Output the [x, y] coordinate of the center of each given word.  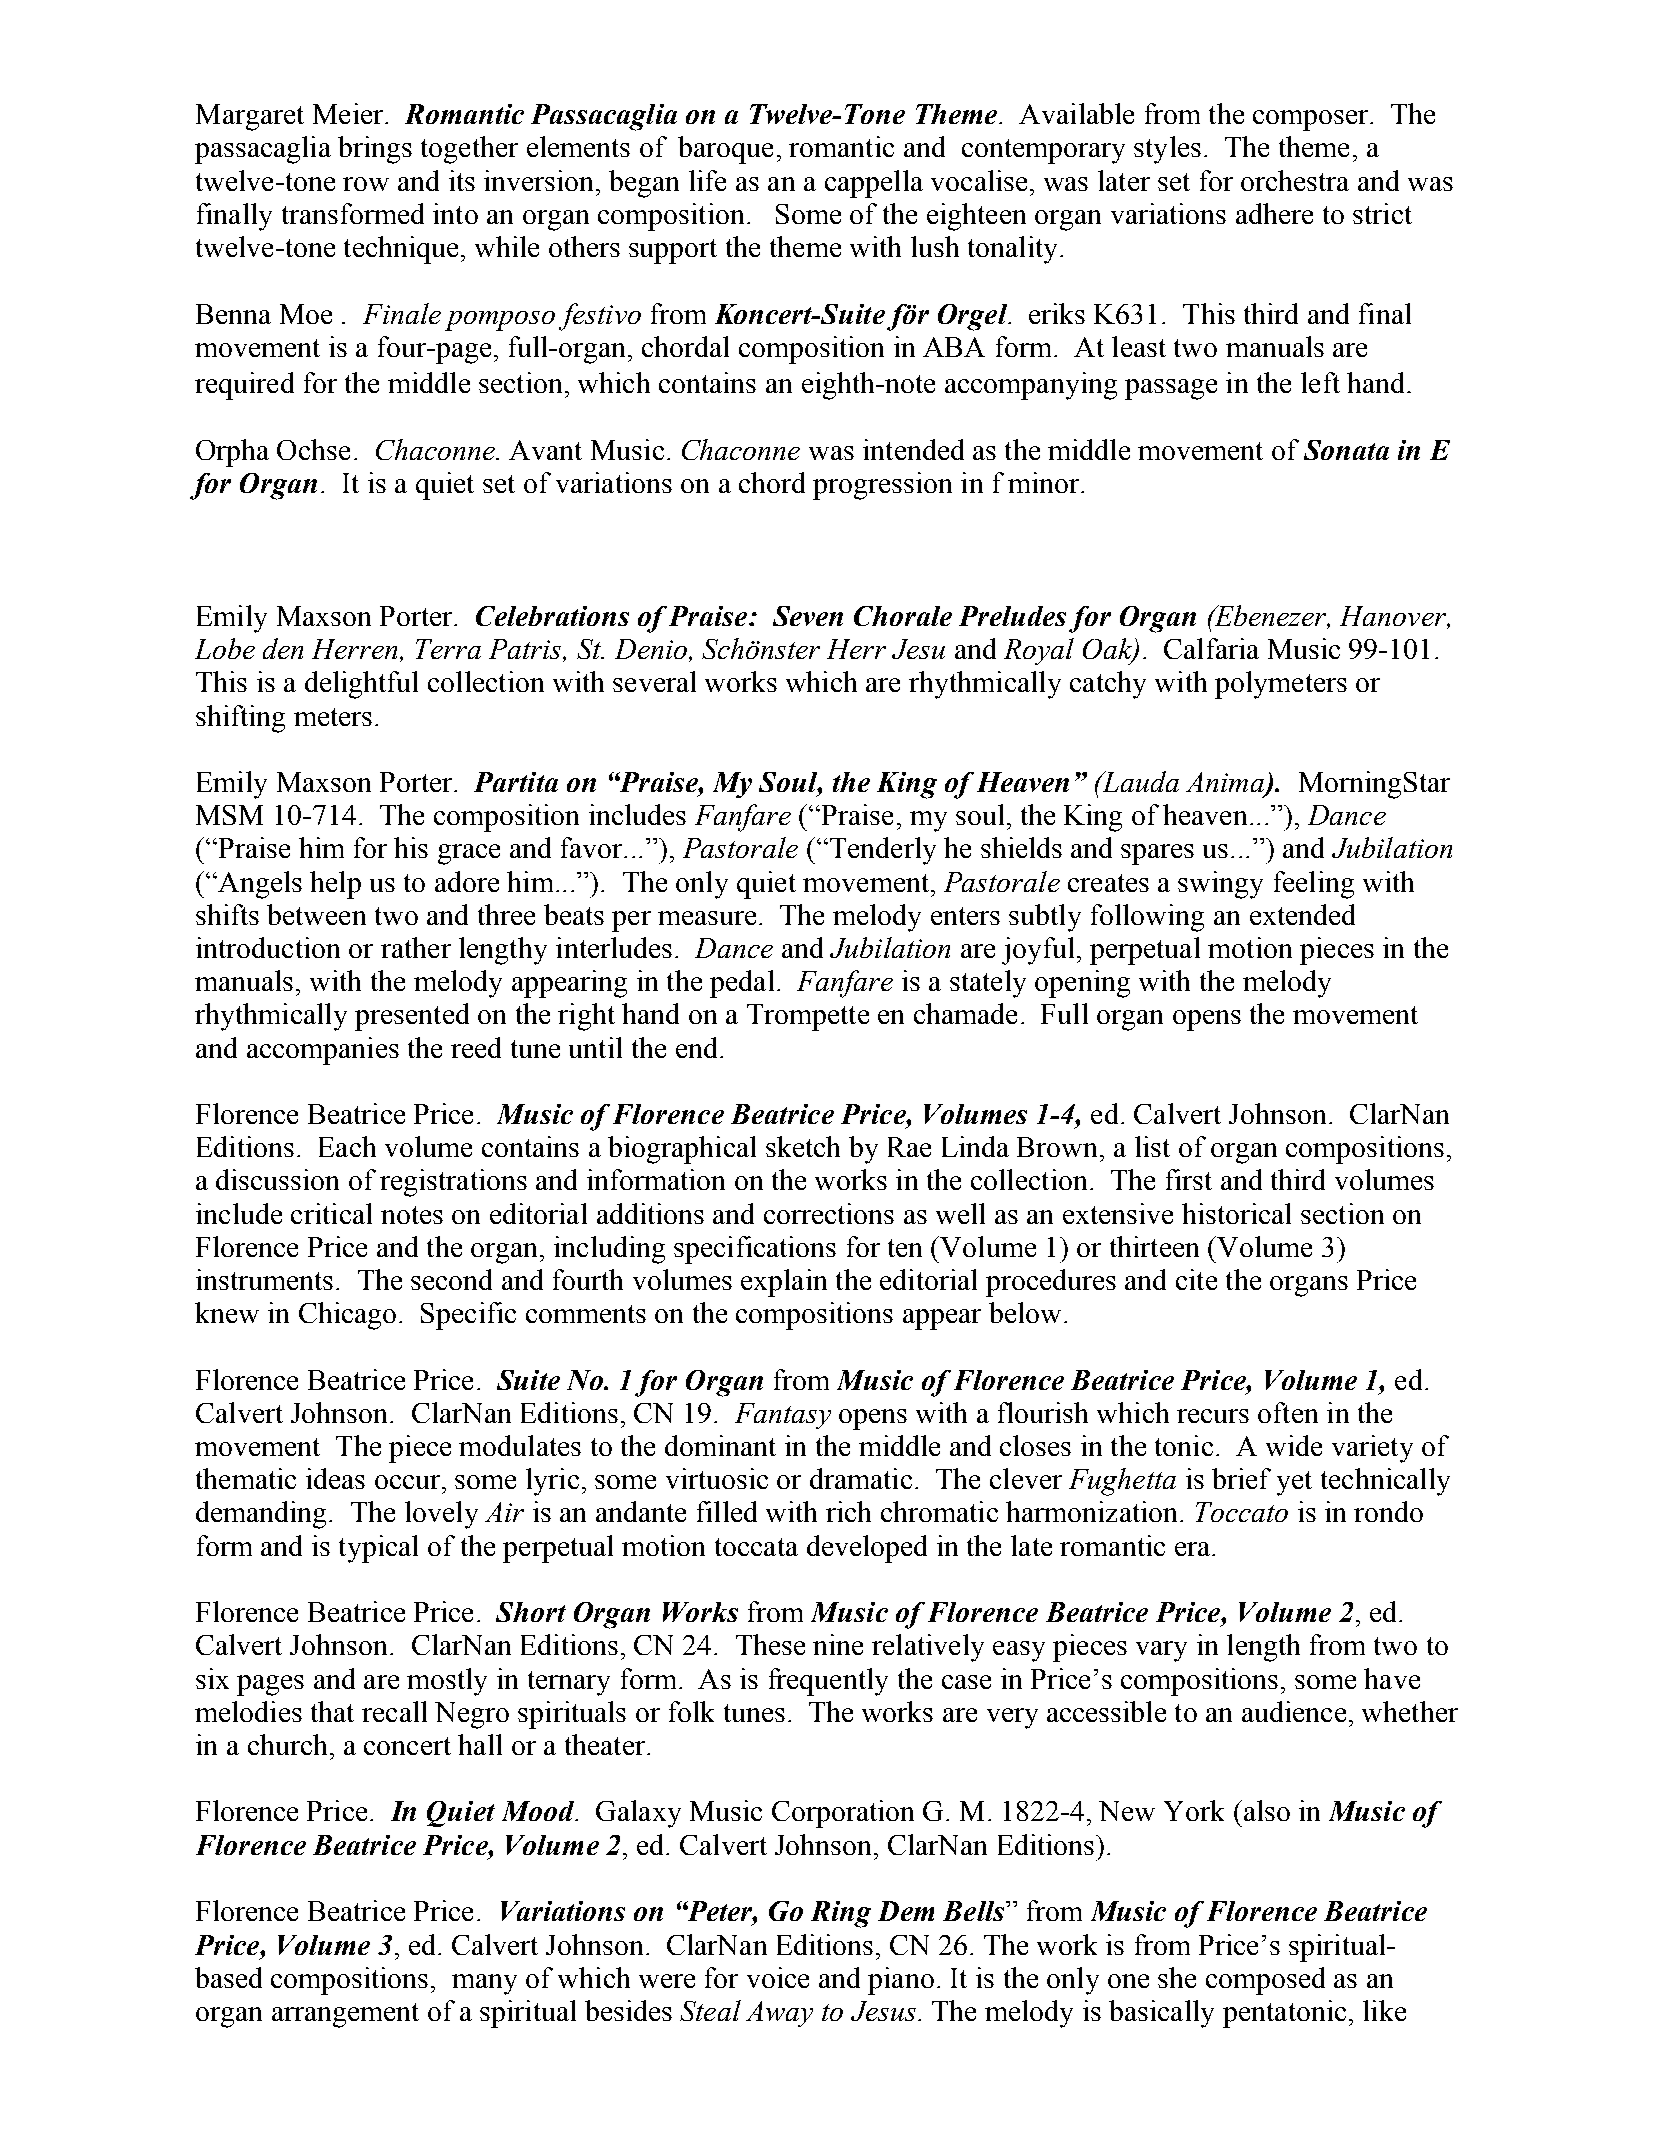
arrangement [345, 2015]
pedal [742, 984]
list [1152, 1146]
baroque [725, 150]
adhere [1274, 213]
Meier [349, 113]
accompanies [323, 1051]
